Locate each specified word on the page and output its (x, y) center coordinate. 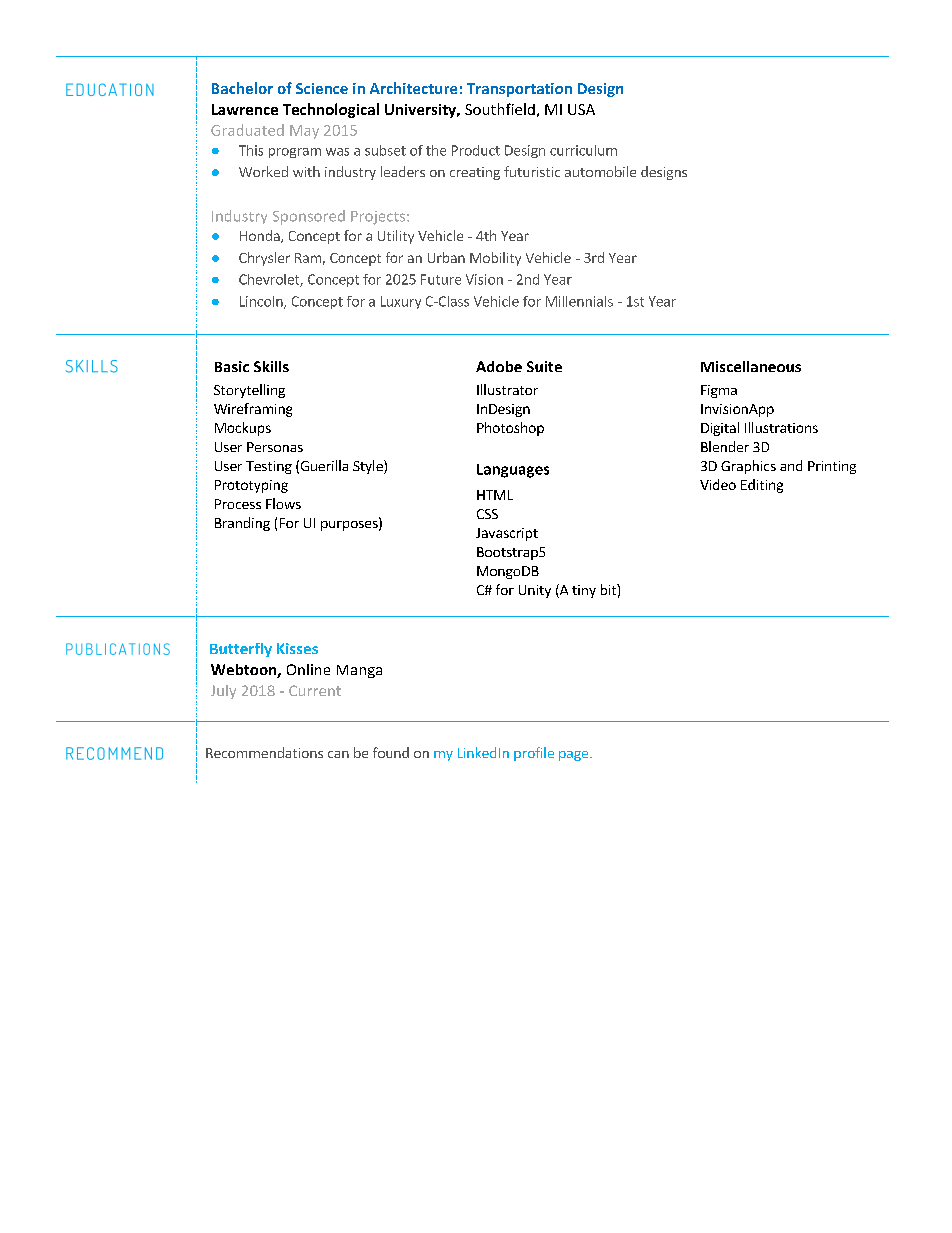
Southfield (500, 109)
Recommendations (264, 752)
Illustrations (781, 427)
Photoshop (510, 429)
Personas (275, 447)
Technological (331, 110)
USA (581, 109)
